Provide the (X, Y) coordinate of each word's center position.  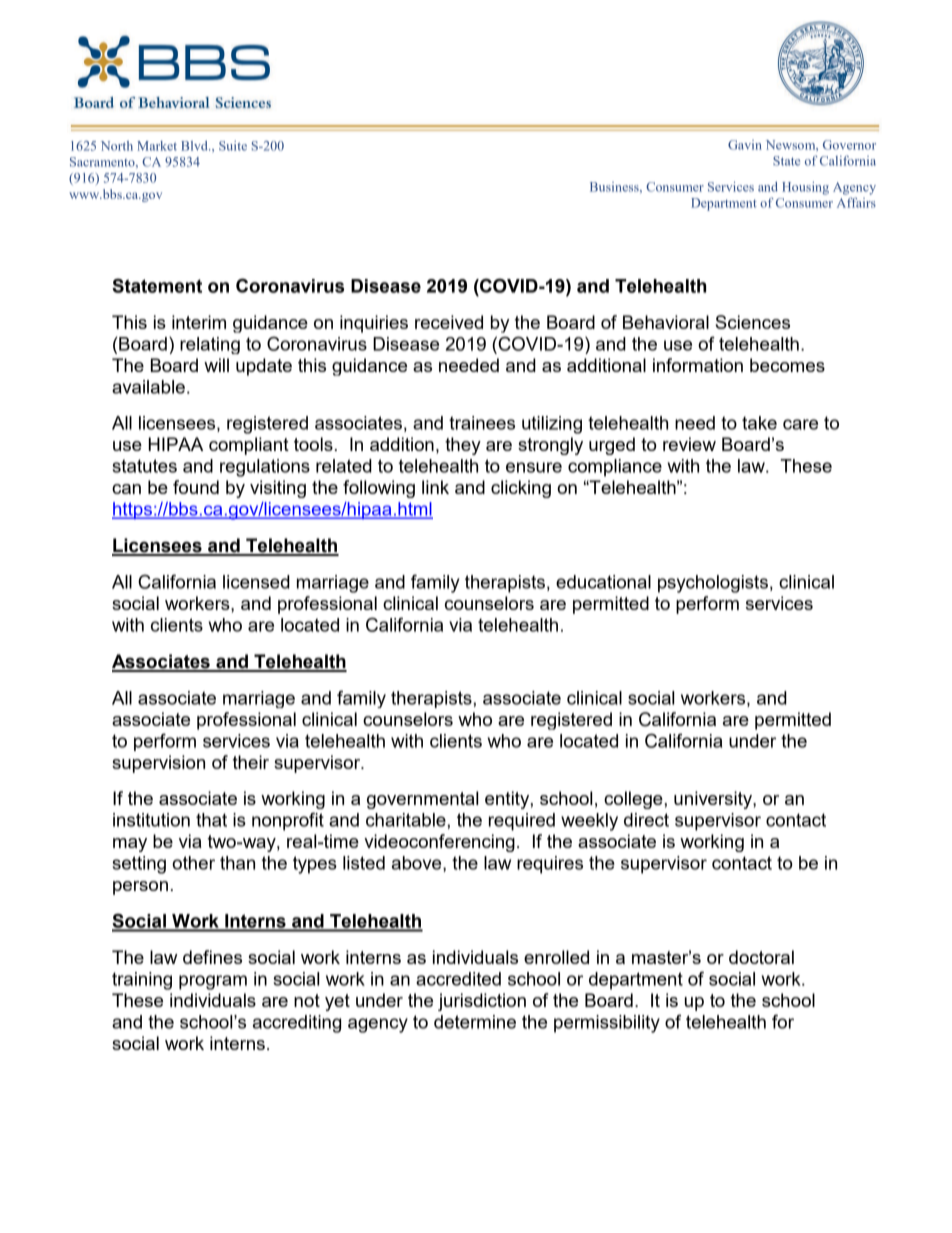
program (213, 982)
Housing (805, 188)
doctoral (761, 957)
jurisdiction (482, 1002)
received (449, 322)
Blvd (195, 146)
